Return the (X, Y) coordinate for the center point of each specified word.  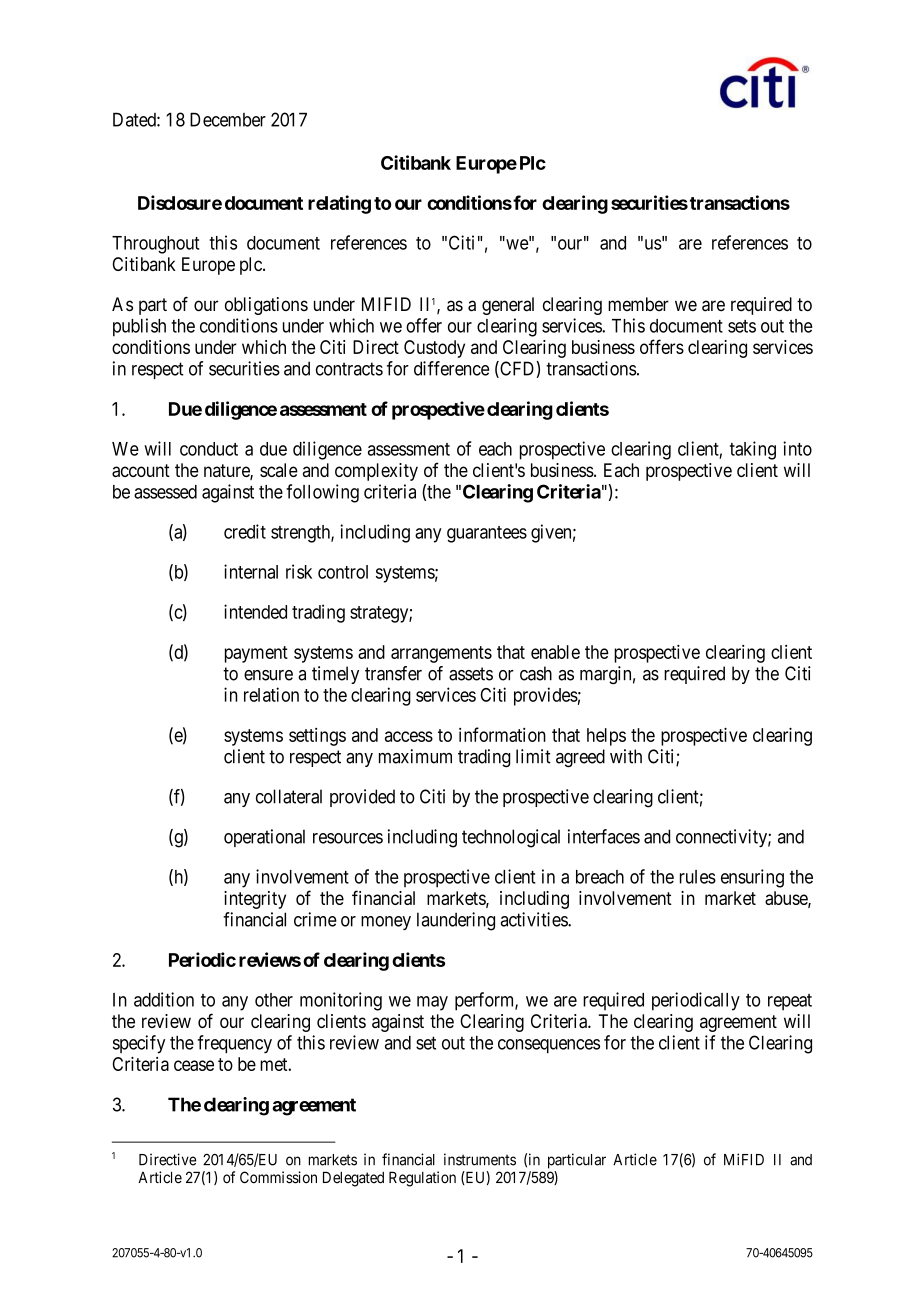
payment (256, 654)
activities (535, 919)
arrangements (441, 654)
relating (339, 204)
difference (451, 368)
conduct (209, 449)
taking (753, 450)
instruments (480, 1159)
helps (606, 737)
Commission (278, 1177)
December (228, 119)
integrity (255, 900)
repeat (790, 1002)
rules (698, 877)
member (638, 304)
